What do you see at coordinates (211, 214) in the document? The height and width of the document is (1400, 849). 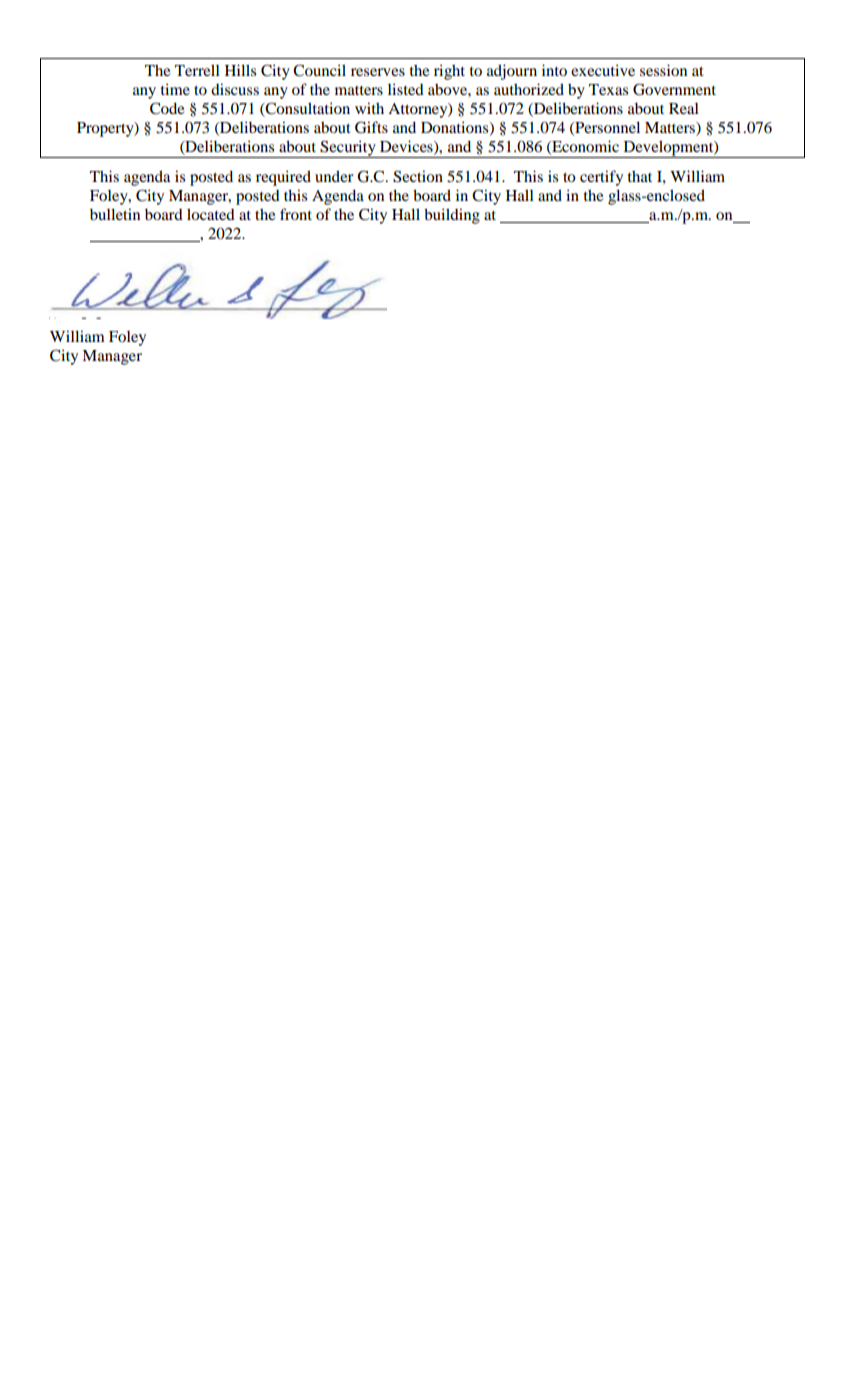 I see `located` at bounding box center [211, 214].
